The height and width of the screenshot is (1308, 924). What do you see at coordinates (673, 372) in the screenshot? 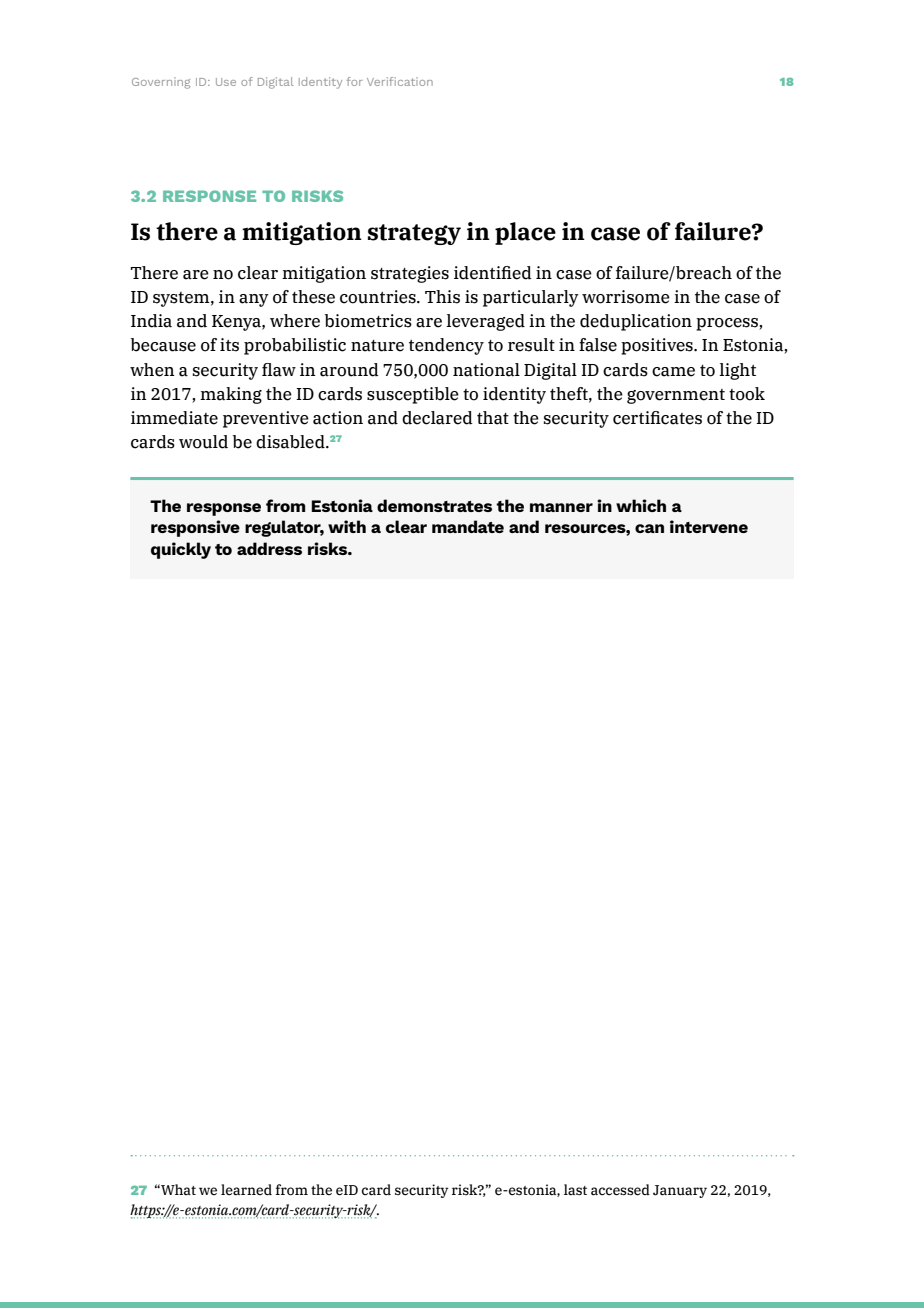
I see `came` at bounding box center [673, 372].
